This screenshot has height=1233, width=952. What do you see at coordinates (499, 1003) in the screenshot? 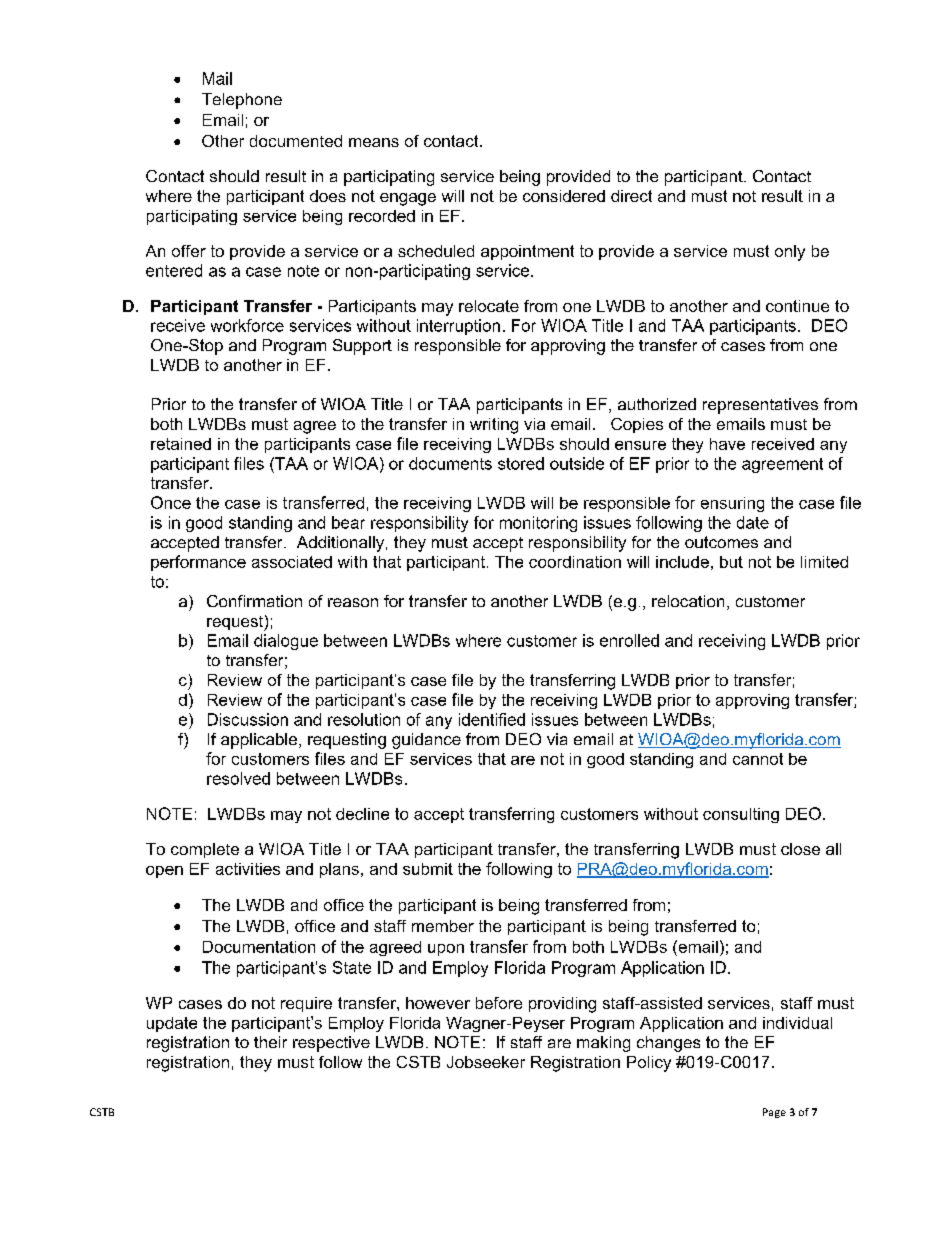
I see `before` at bounding box center [499, 1003].
